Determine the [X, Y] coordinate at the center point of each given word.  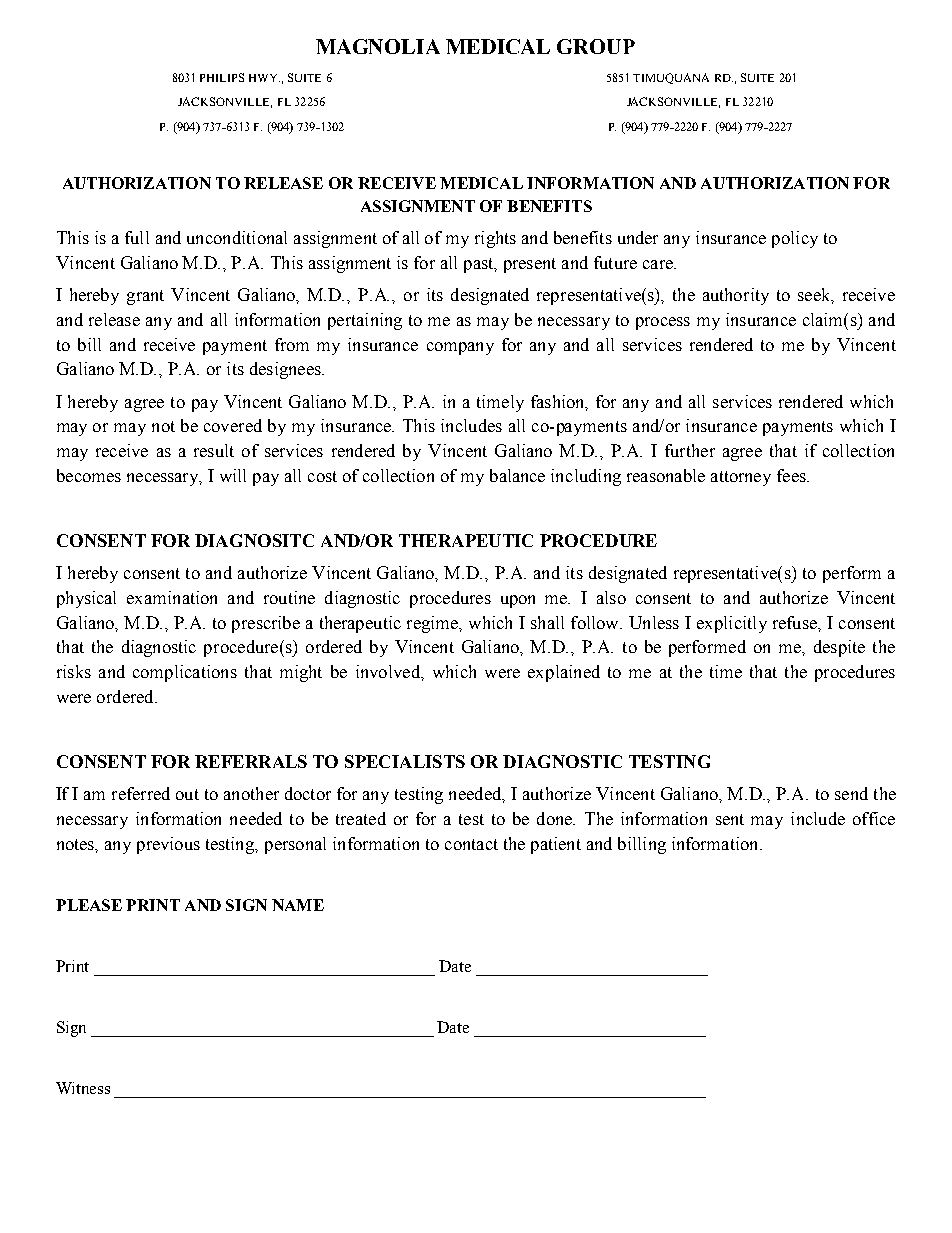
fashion [559, 402]
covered [233, 425]
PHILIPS [222, 77]
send [851, 793]
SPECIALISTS [405, 761]
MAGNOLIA [378, 46]
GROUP [596, 46]
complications [185, 673]
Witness [83, 1088]
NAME [298, 905]
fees [792, 475]
